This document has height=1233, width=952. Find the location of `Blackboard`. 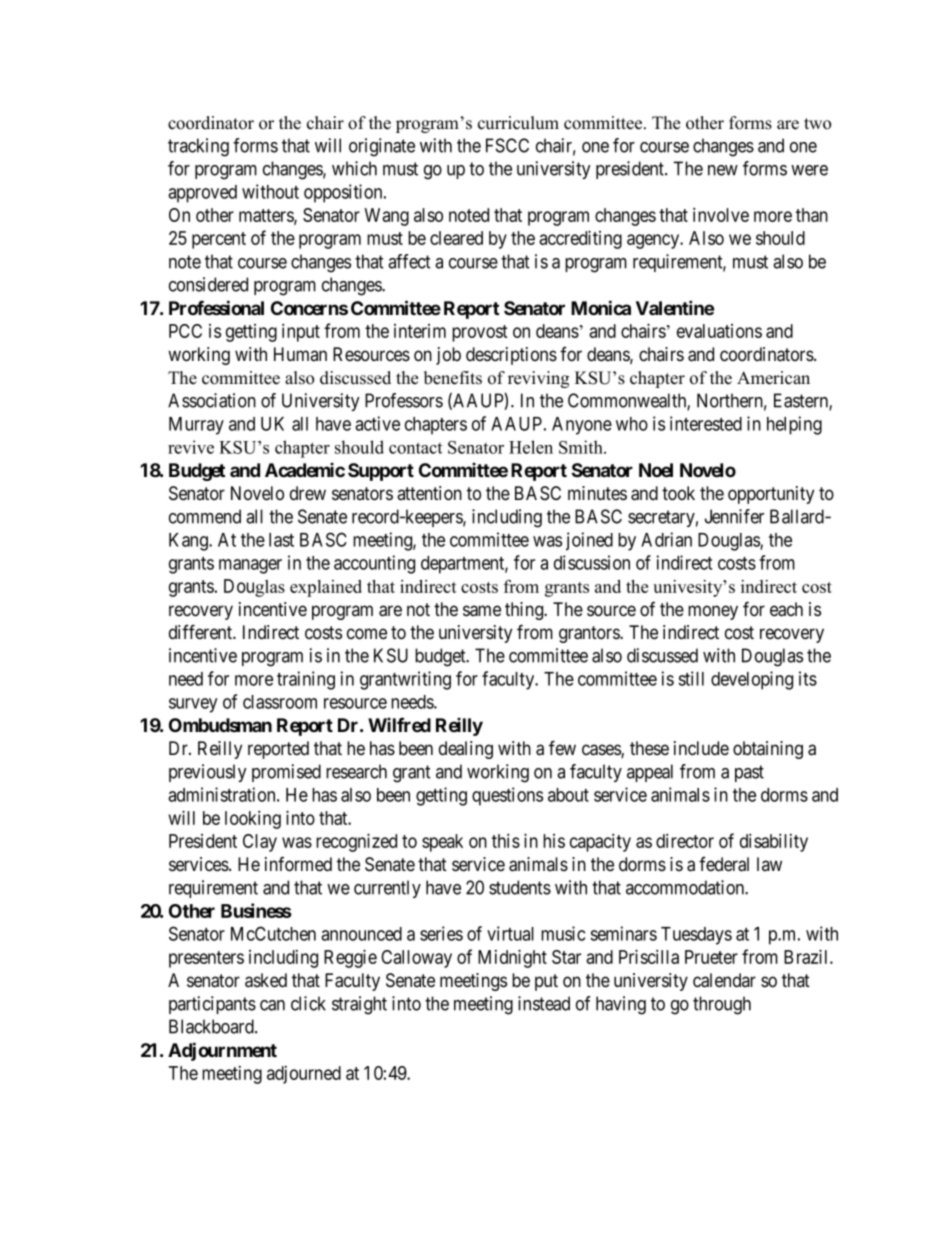

Blackboard is located at coordinates (212, 1026).
